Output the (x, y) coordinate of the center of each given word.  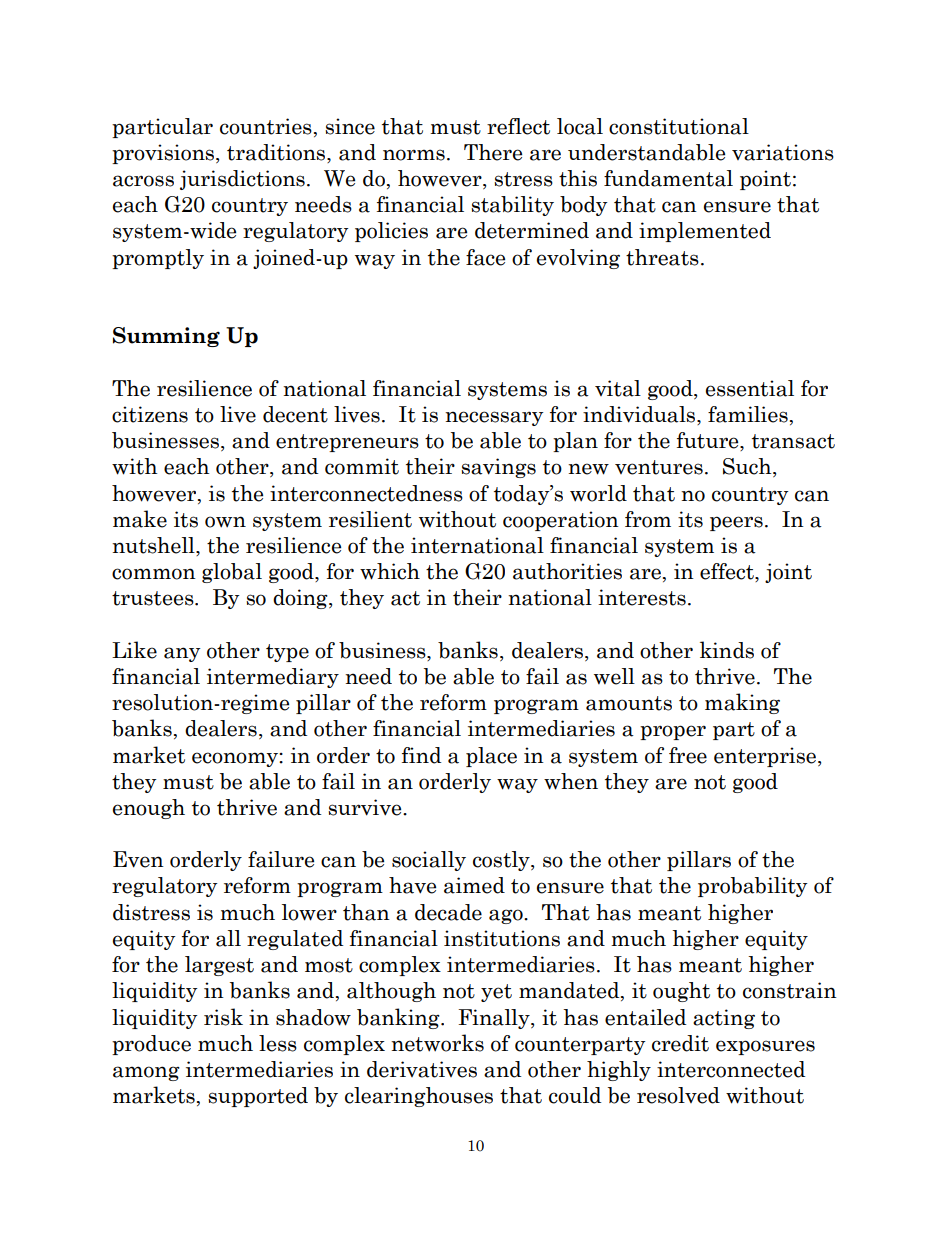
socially (429, 861)
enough (149, 809)
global (232, 573)
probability (753, 887)
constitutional (679, 126)
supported (258, 1097)
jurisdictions (242, 180)
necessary (494, 418)
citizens (150, 414)
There (493, 152)
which (390, 571)
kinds (727, 650)
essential (750, 388)
